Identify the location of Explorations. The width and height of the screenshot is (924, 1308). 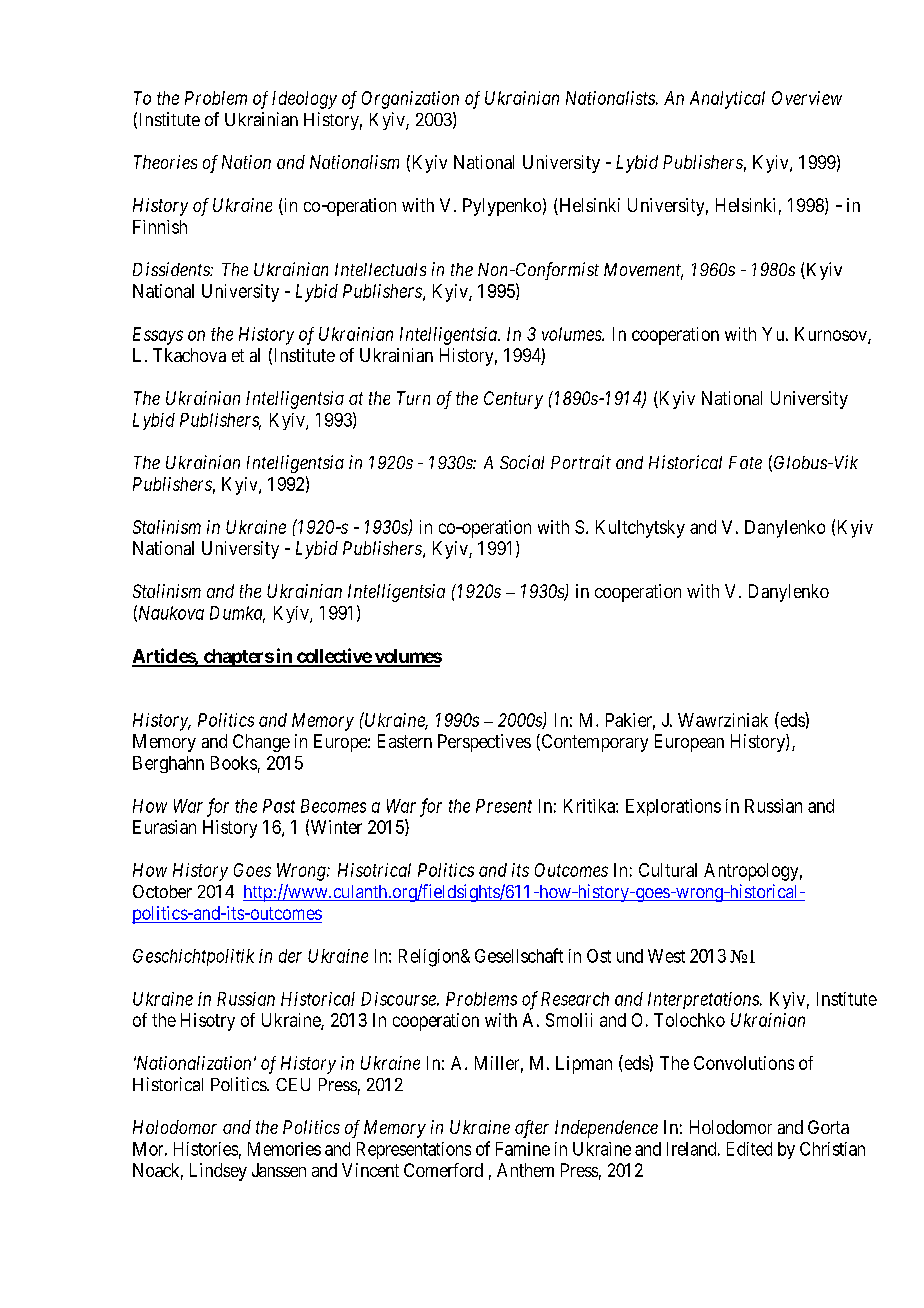
(673, 807).
